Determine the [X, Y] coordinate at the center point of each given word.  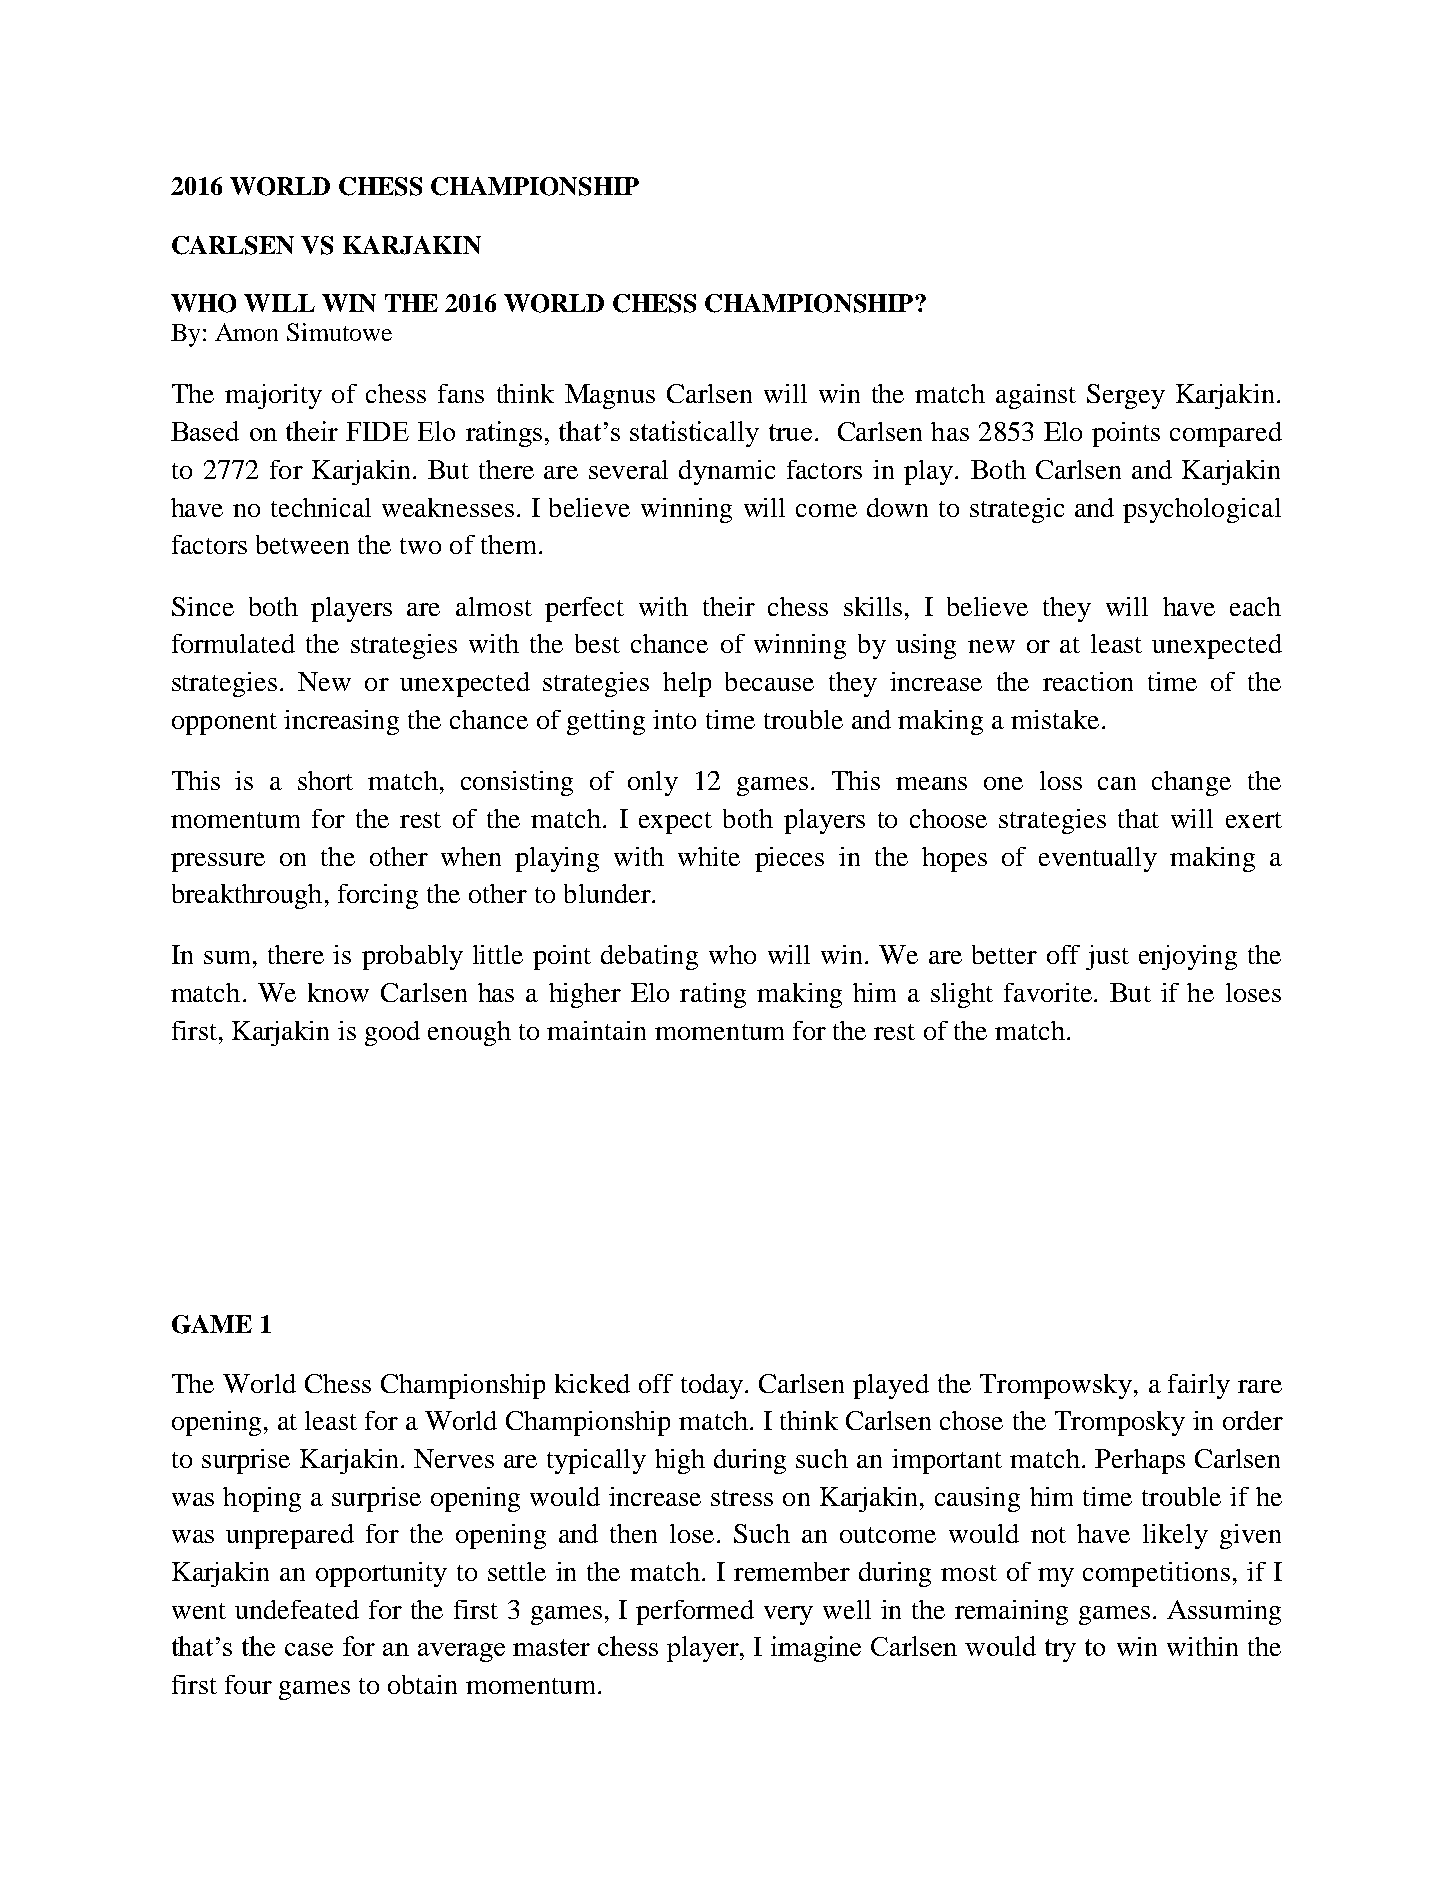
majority [273, 396]
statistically [694, 434]
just [1107, 957]
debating [649, 957]
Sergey [1126, 396]
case [309, 1649]
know [338, 992]
